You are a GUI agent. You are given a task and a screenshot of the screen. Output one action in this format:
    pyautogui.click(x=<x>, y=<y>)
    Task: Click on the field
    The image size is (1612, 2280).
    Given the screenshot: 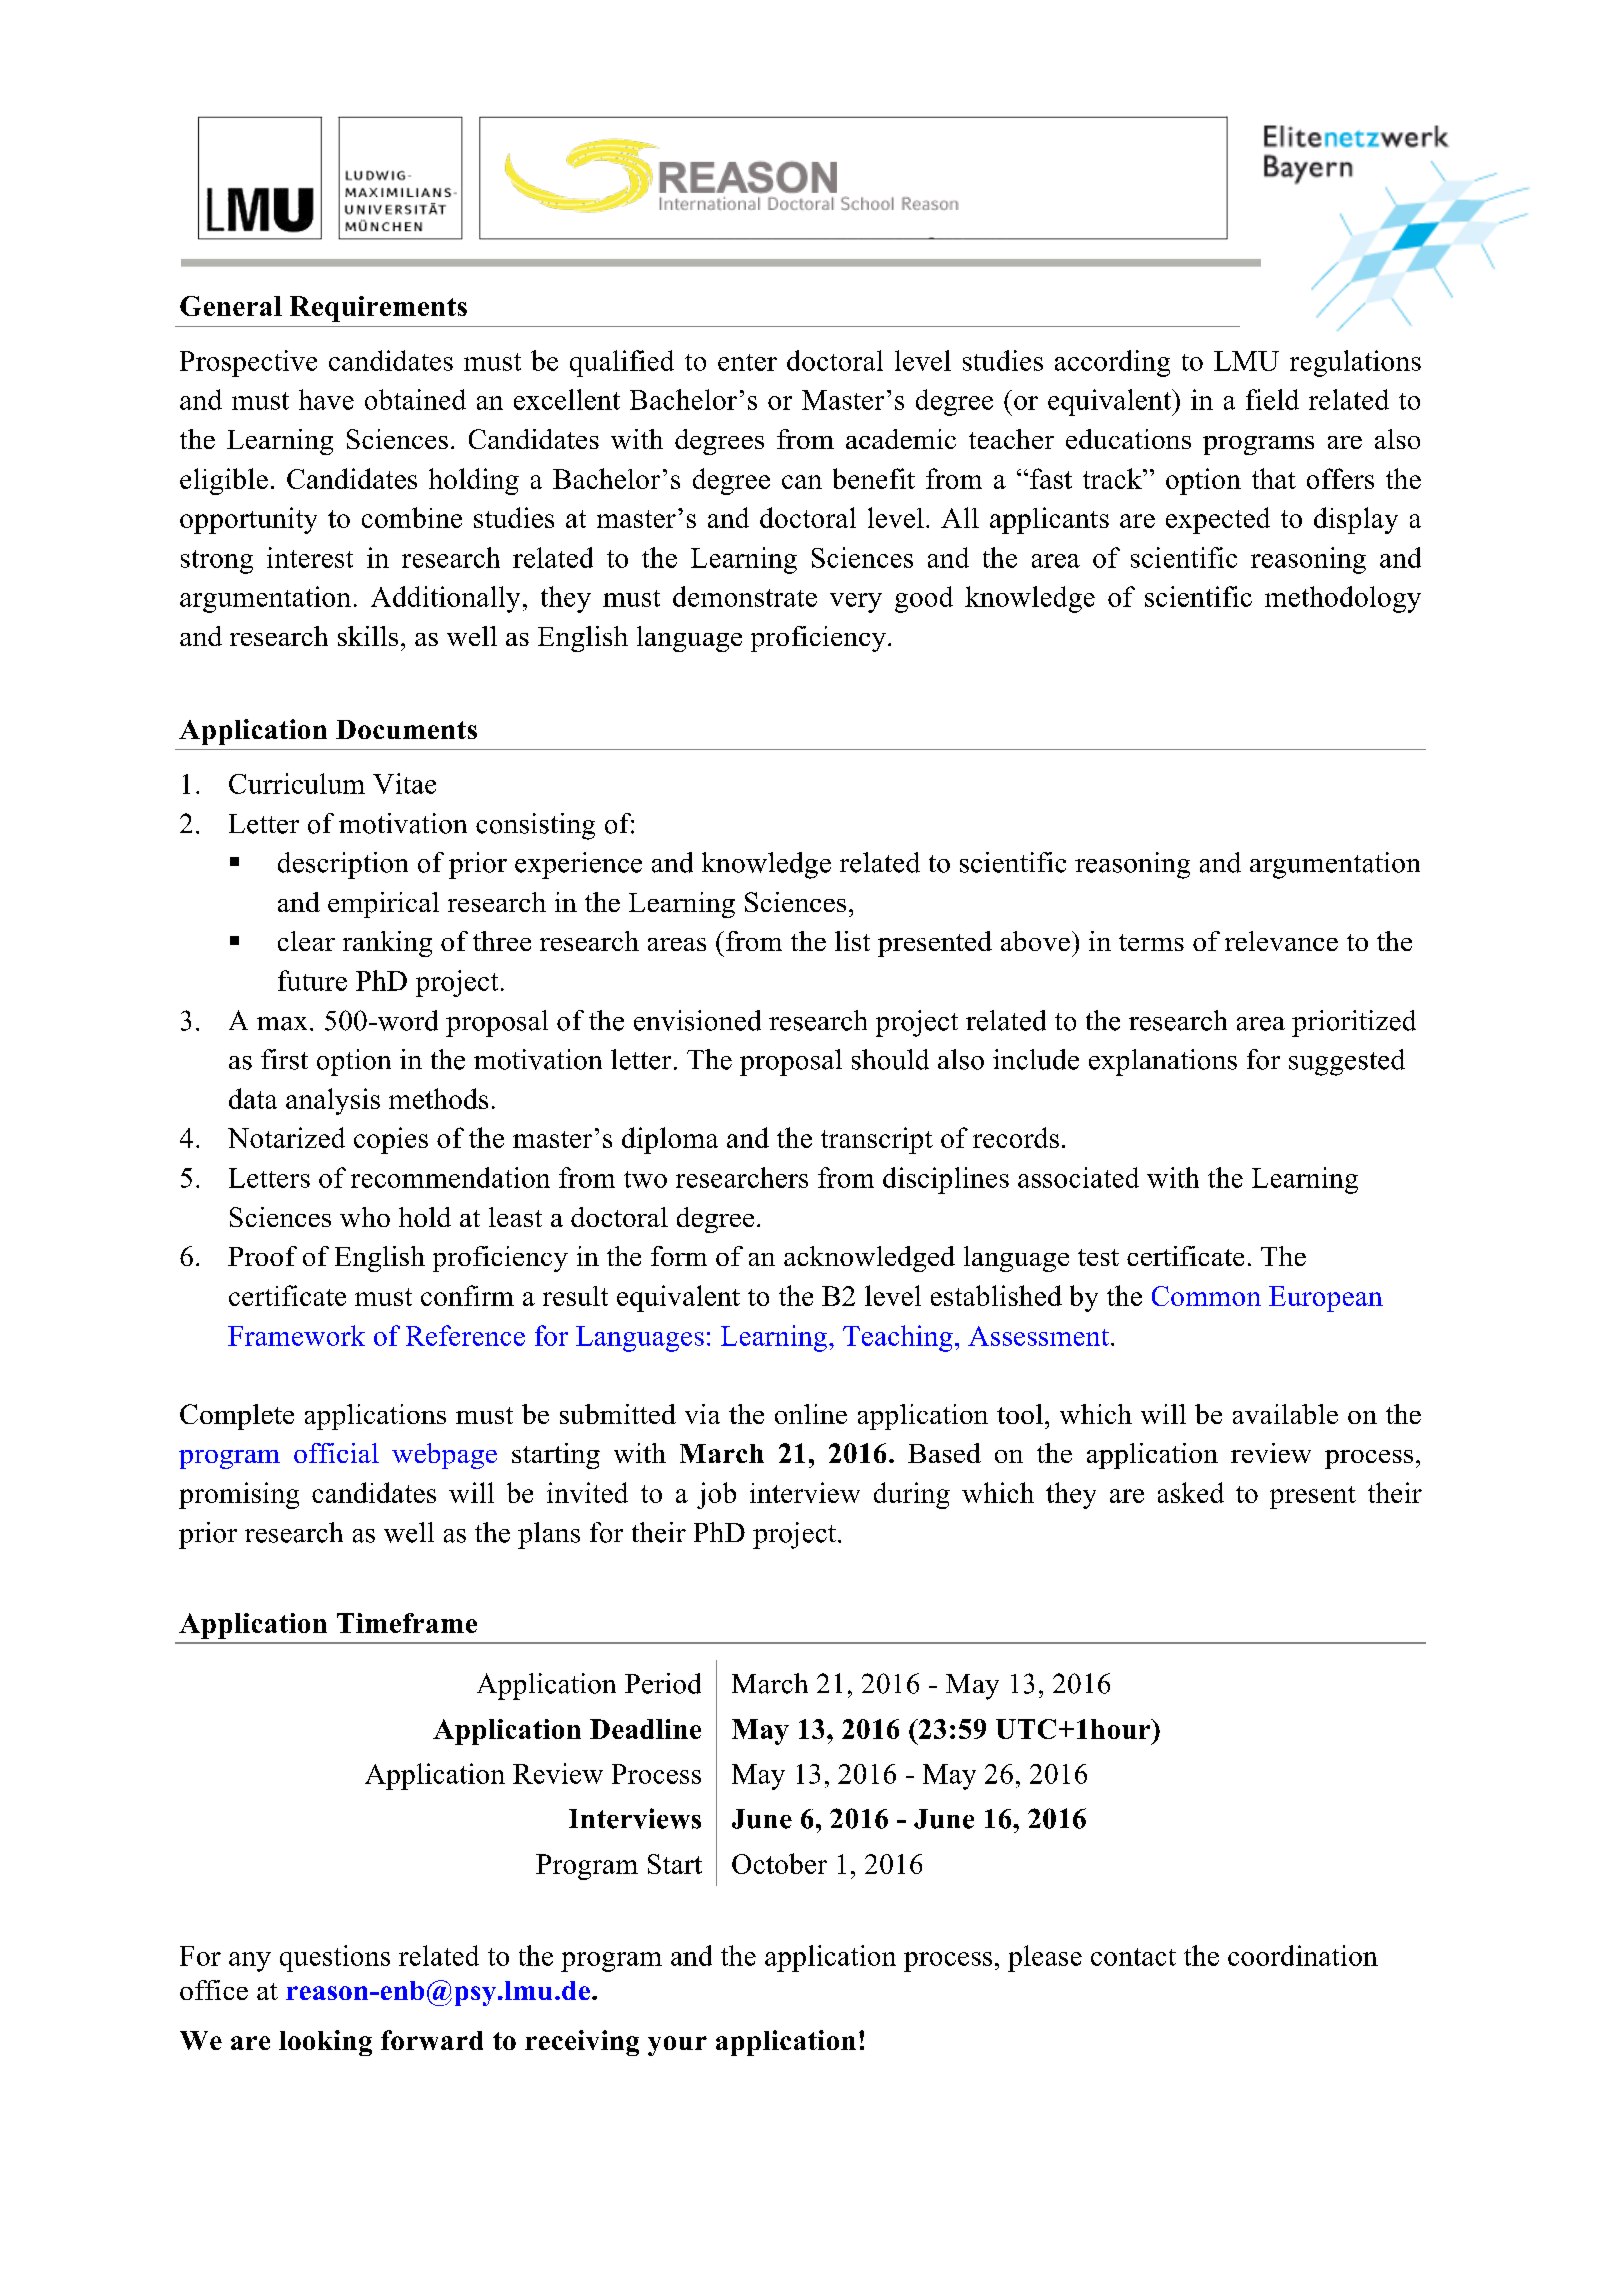 What is the action you would take?
    pyautogui.click(x=1272, y=399)
